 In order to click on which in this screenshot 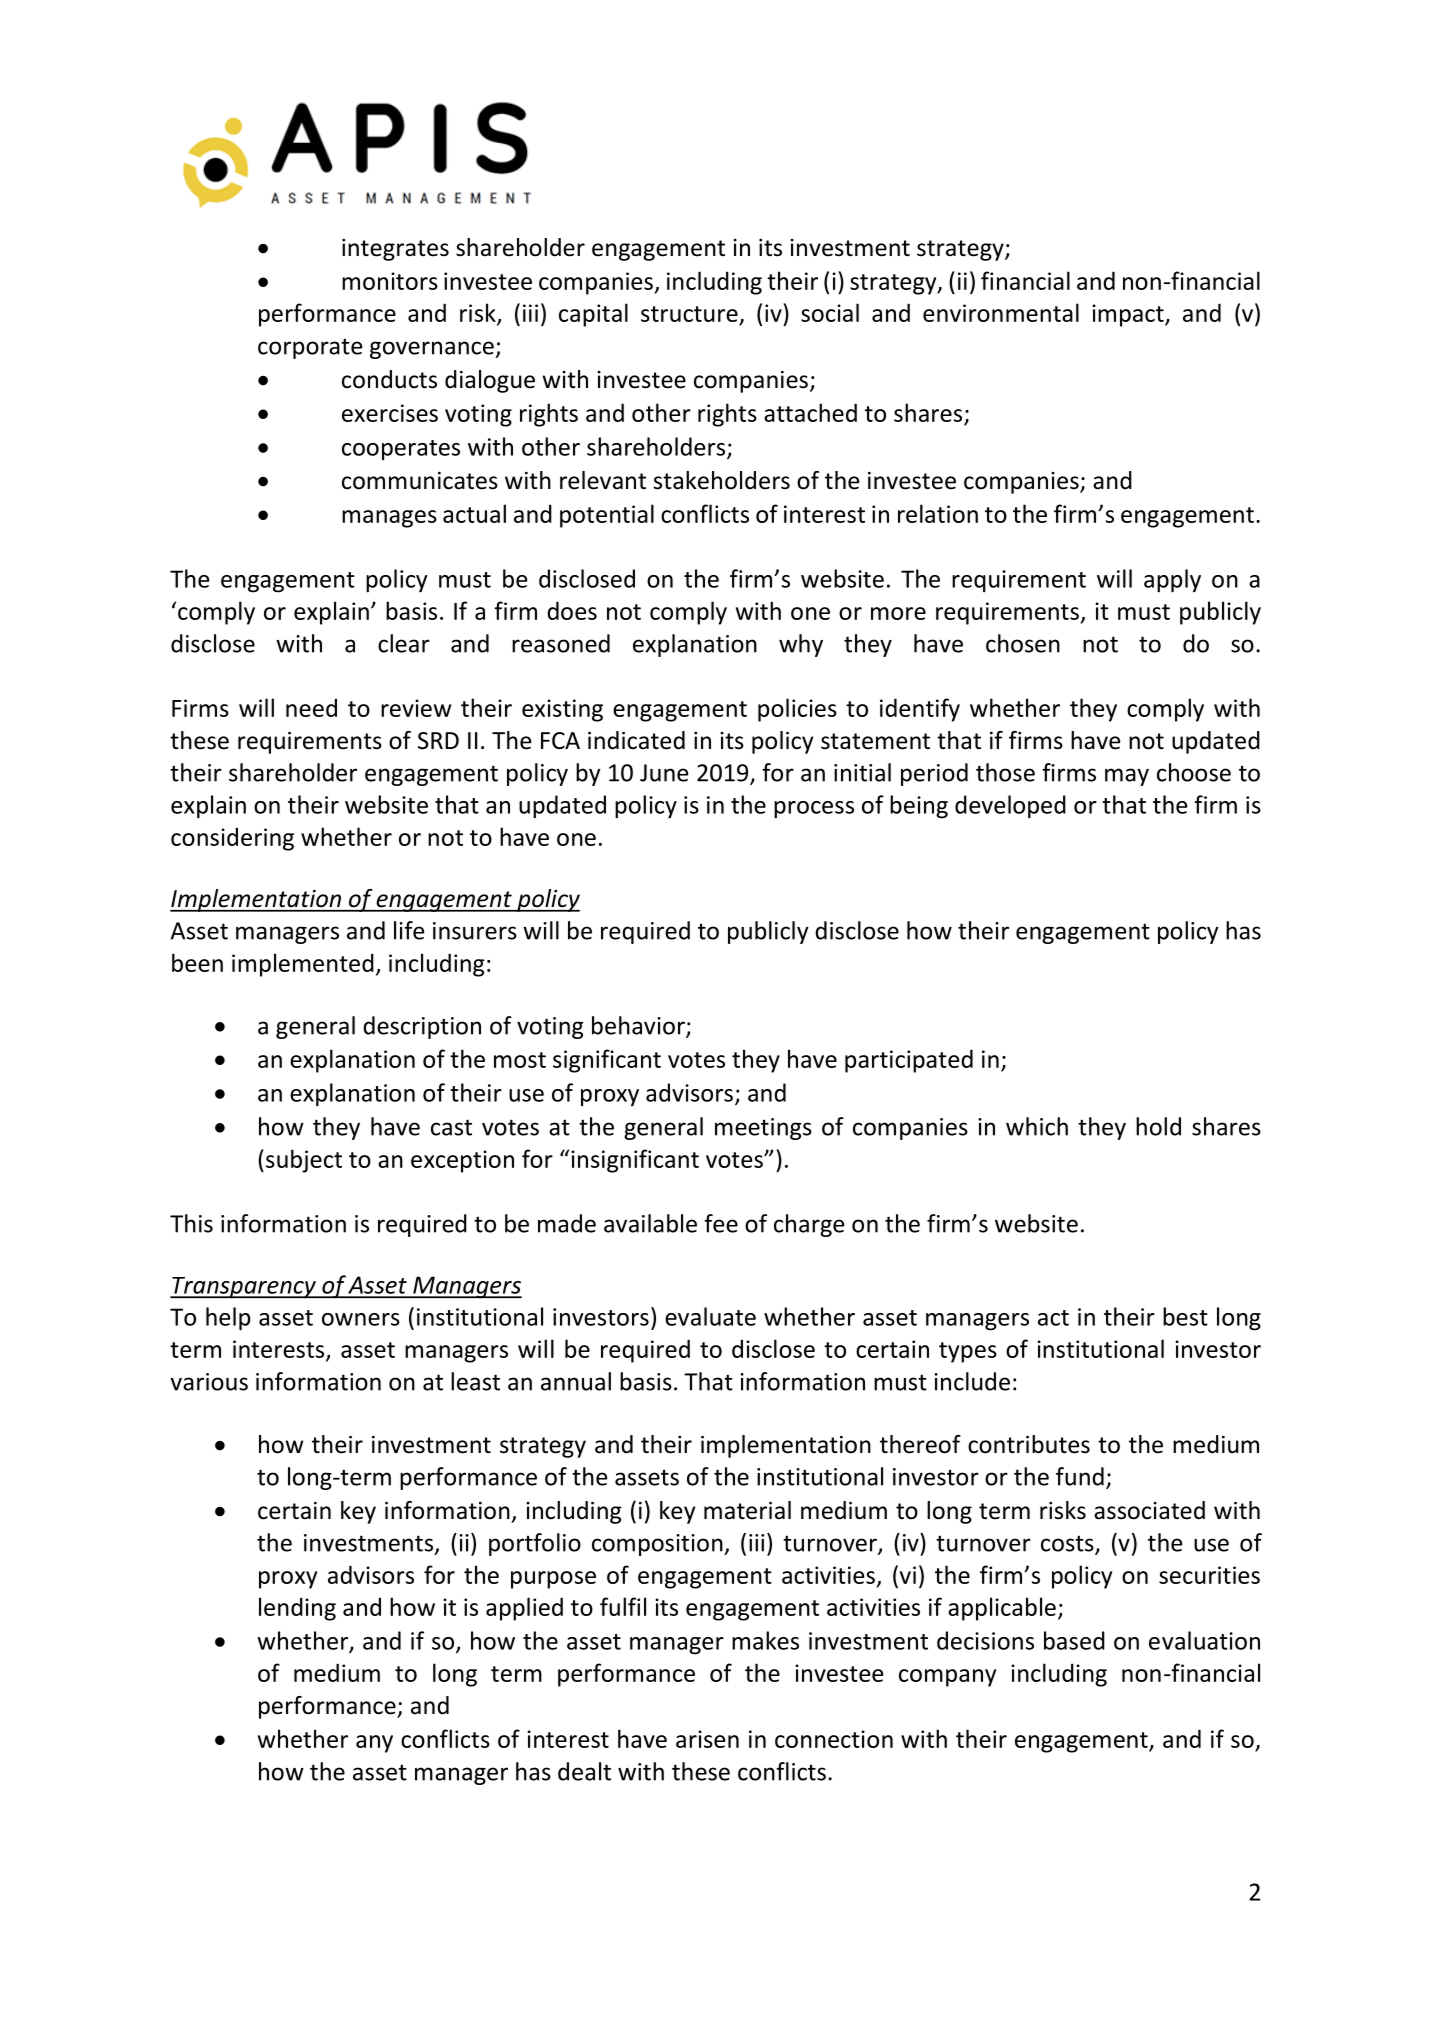, I will do `click(1037, 1126)`.
